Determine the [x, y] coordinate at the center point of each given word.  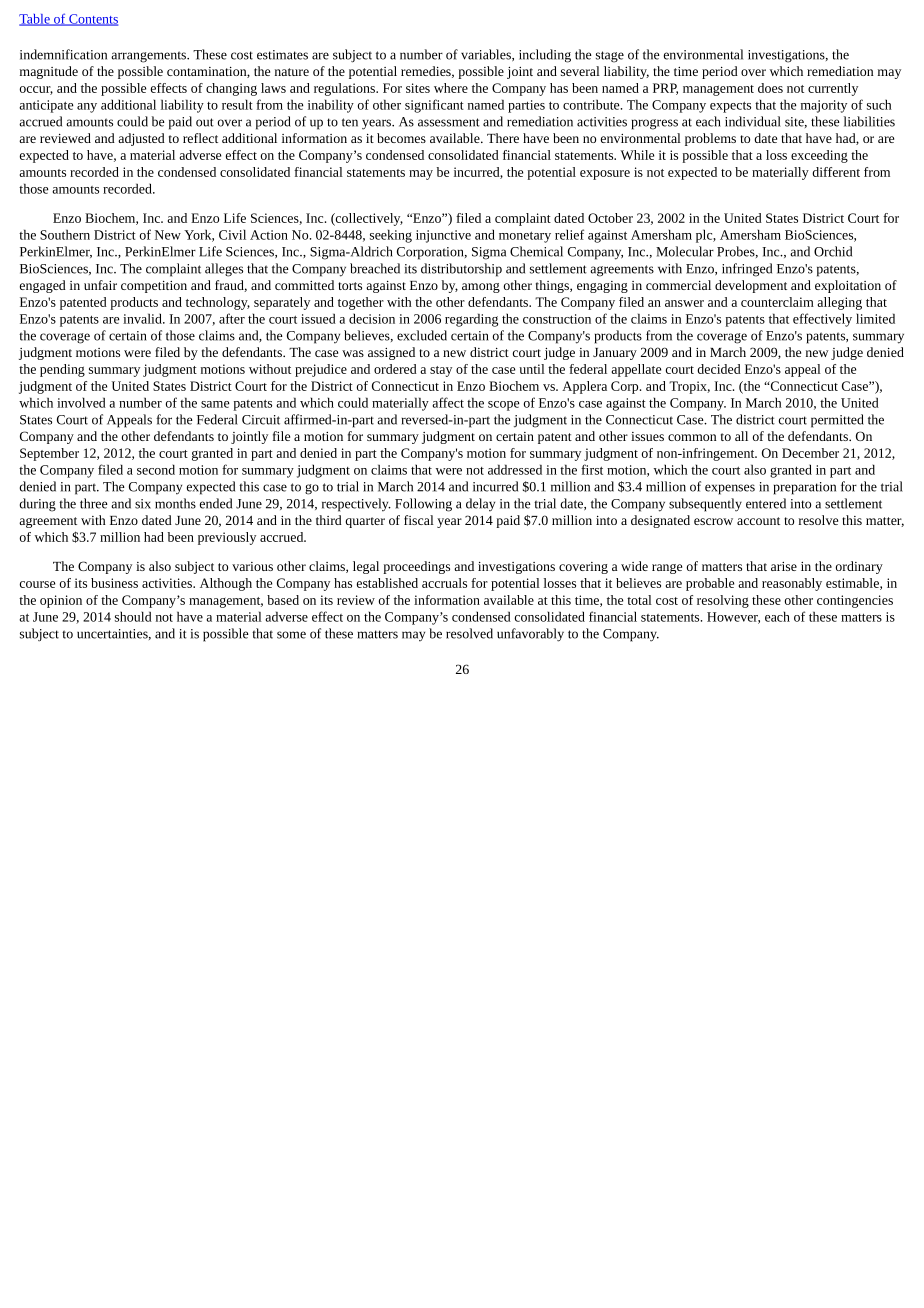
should [133, 616]
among [481, 288]
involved [81, 402]
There [503, 138]
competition [154, 287]
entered [766, 503]
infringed [747, 270]
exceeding [819, 156]
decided [719, 369]
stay [441, 371]
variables [487, 55]
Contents [92, 20]
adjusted [141, 139]
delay [480, 505]
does [770, 88]
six [143, 504]
